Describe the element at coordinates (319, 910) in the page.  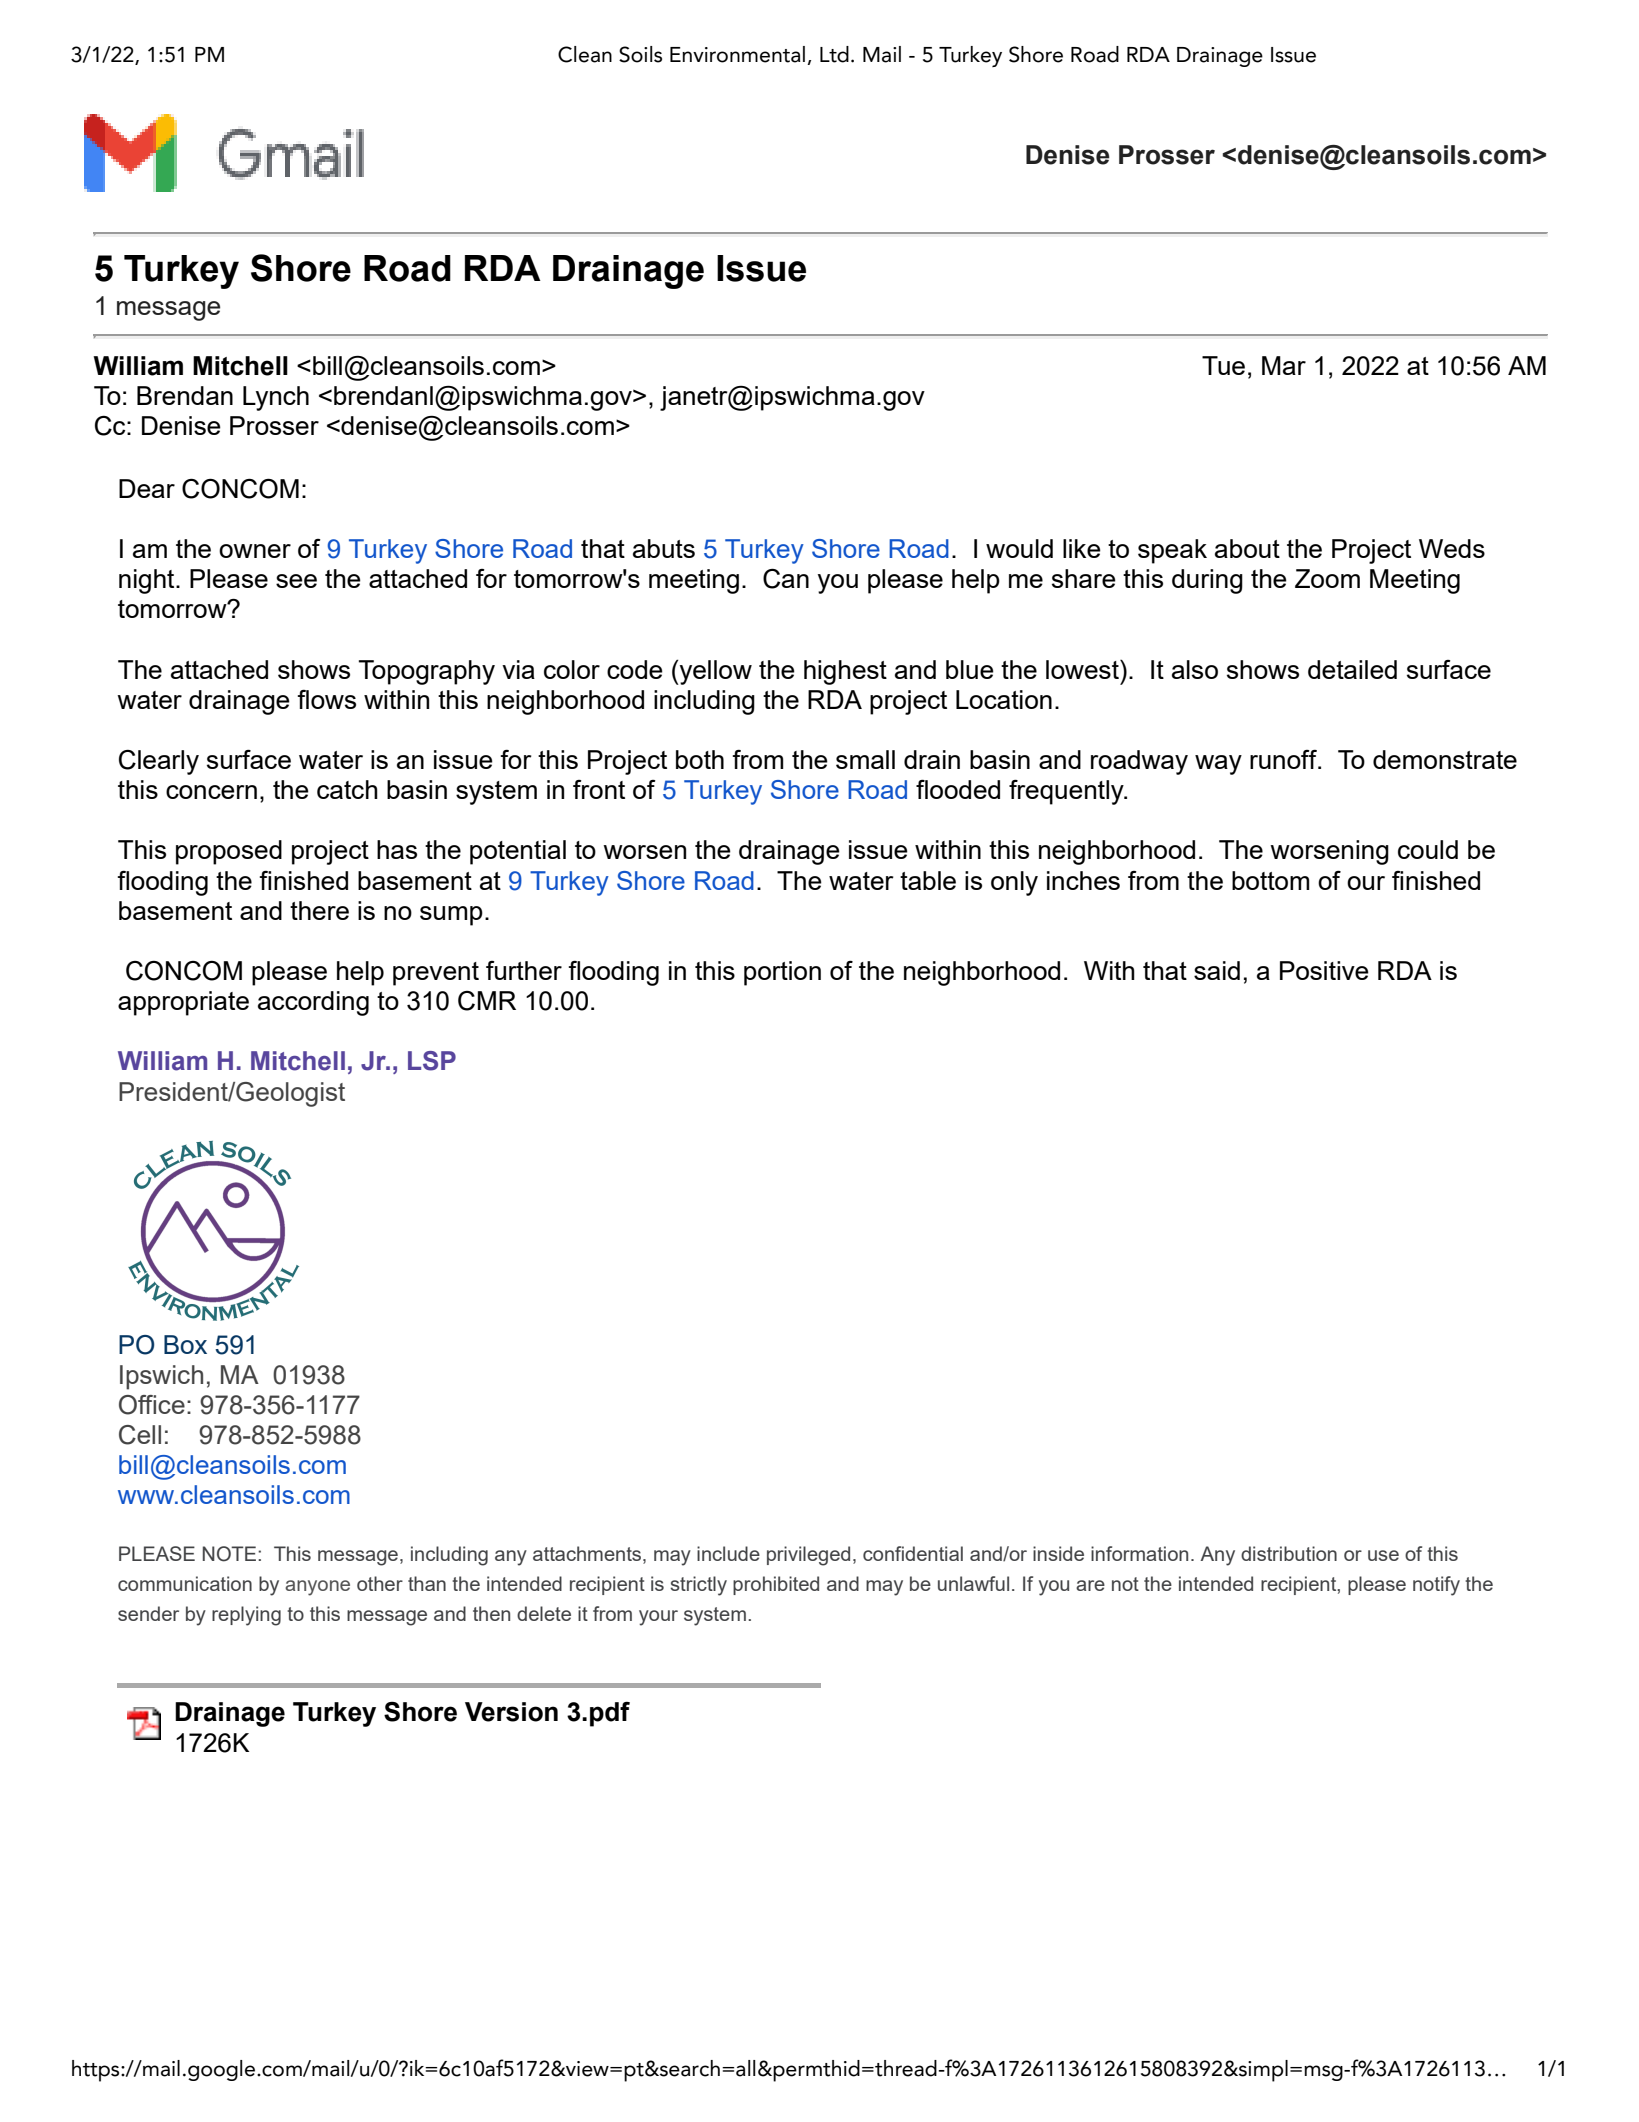
I see `there` at that location.
